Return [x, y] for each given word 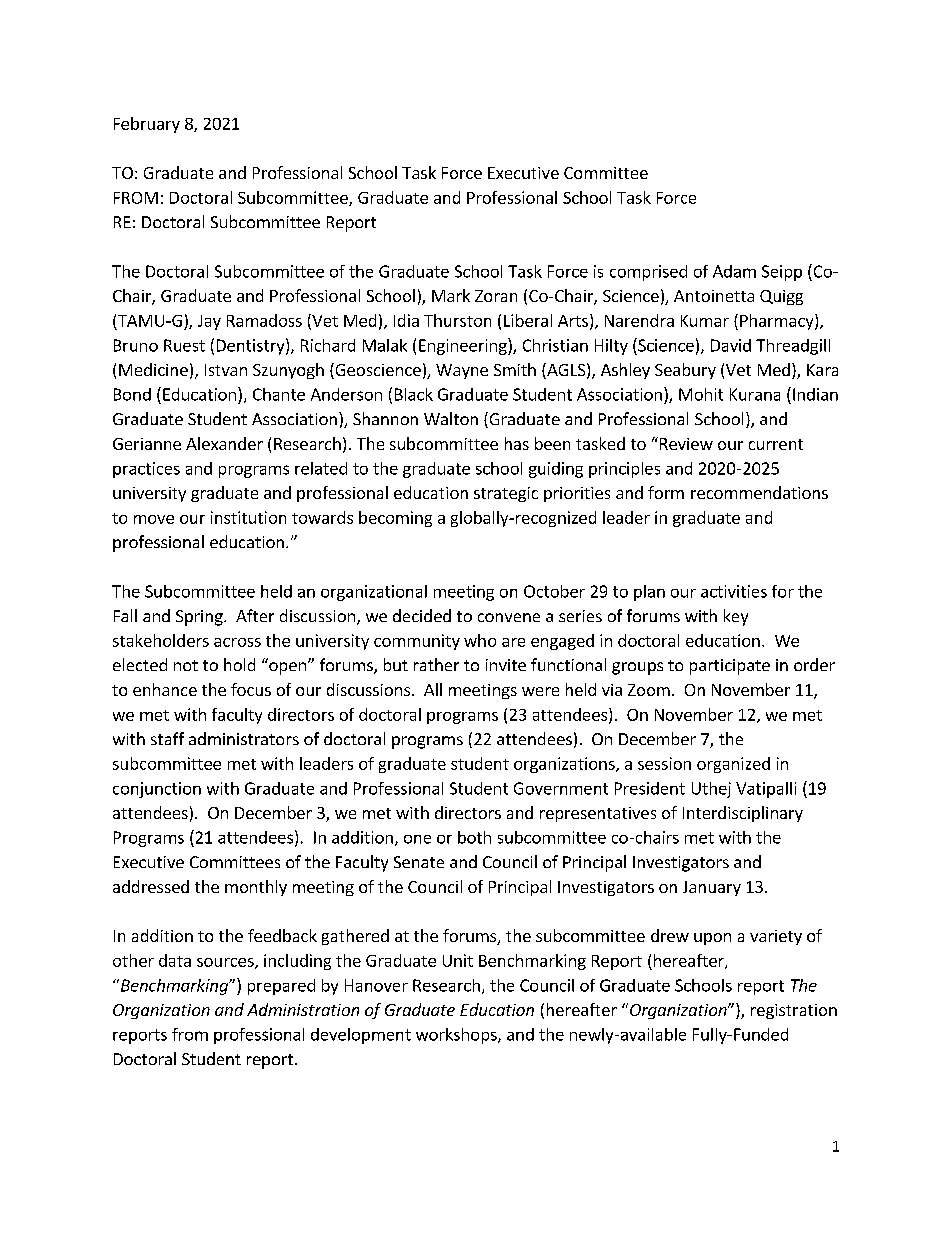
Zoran [496, 296]
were [540, 691]
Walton [451, 418]
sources [226, 963]
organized [733, 765]
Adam [734, 271]
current [776, 444]
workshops [457, 1036]
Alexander [224, 443]
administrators [244, 738]
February [147, 125]
